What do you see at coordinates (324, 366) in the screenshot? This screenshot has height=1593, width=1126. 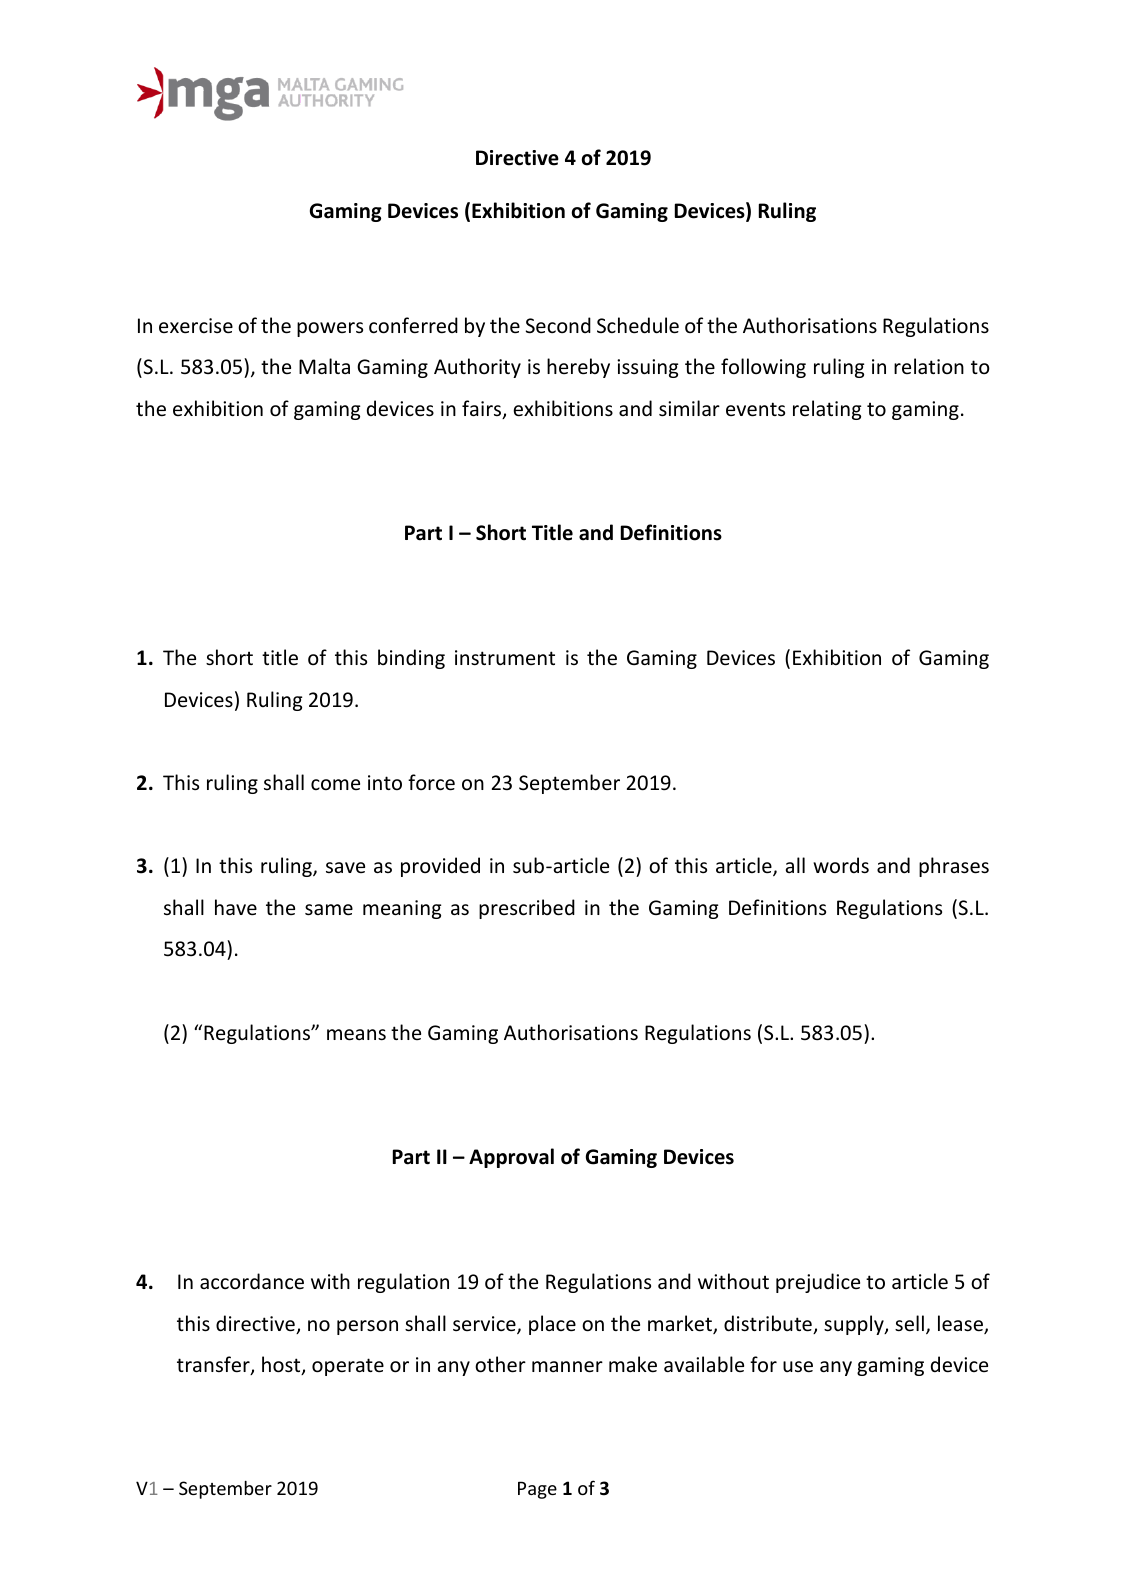 I see `Malta` at bounding box center [324, 366].
